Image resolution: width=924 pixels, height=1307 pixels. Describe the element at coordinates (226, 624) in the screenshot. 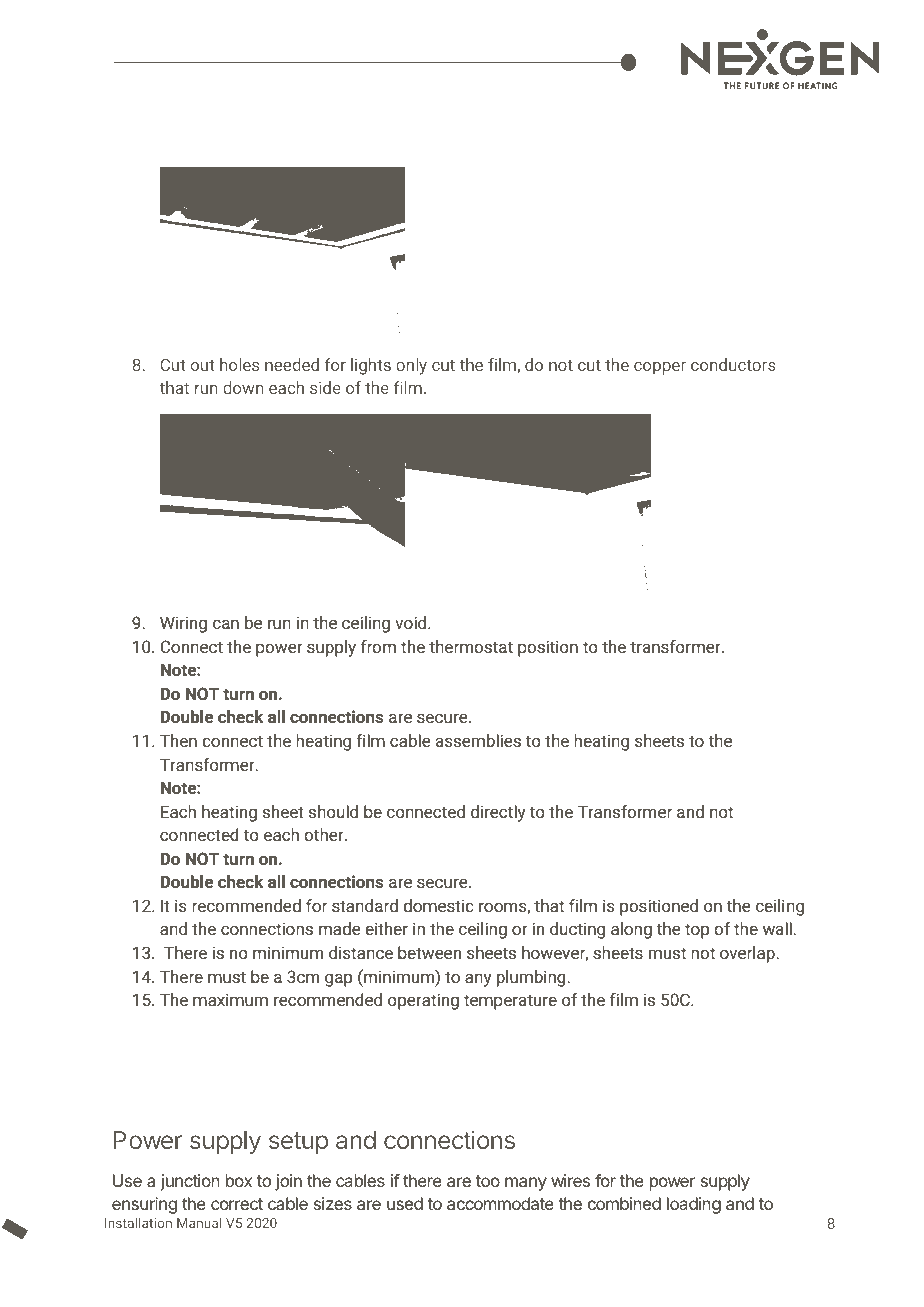

I see `can` at that location.
